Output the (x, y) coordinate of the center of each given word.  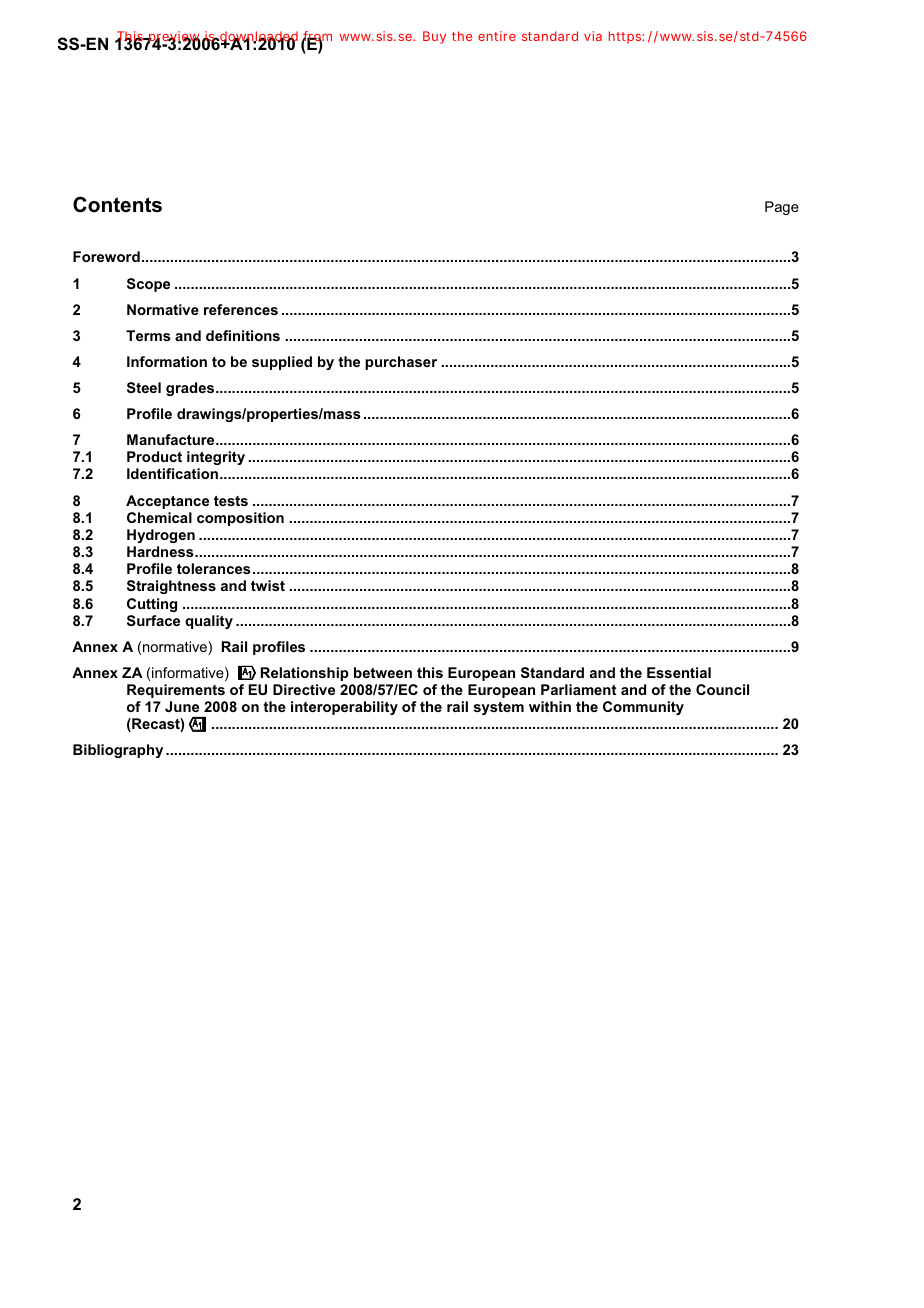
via (593, 36)
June (182, 706)
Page (782, 208)
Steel (144, 387)
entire (497, 36)
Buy (434, 37)
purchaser (401, 363)
